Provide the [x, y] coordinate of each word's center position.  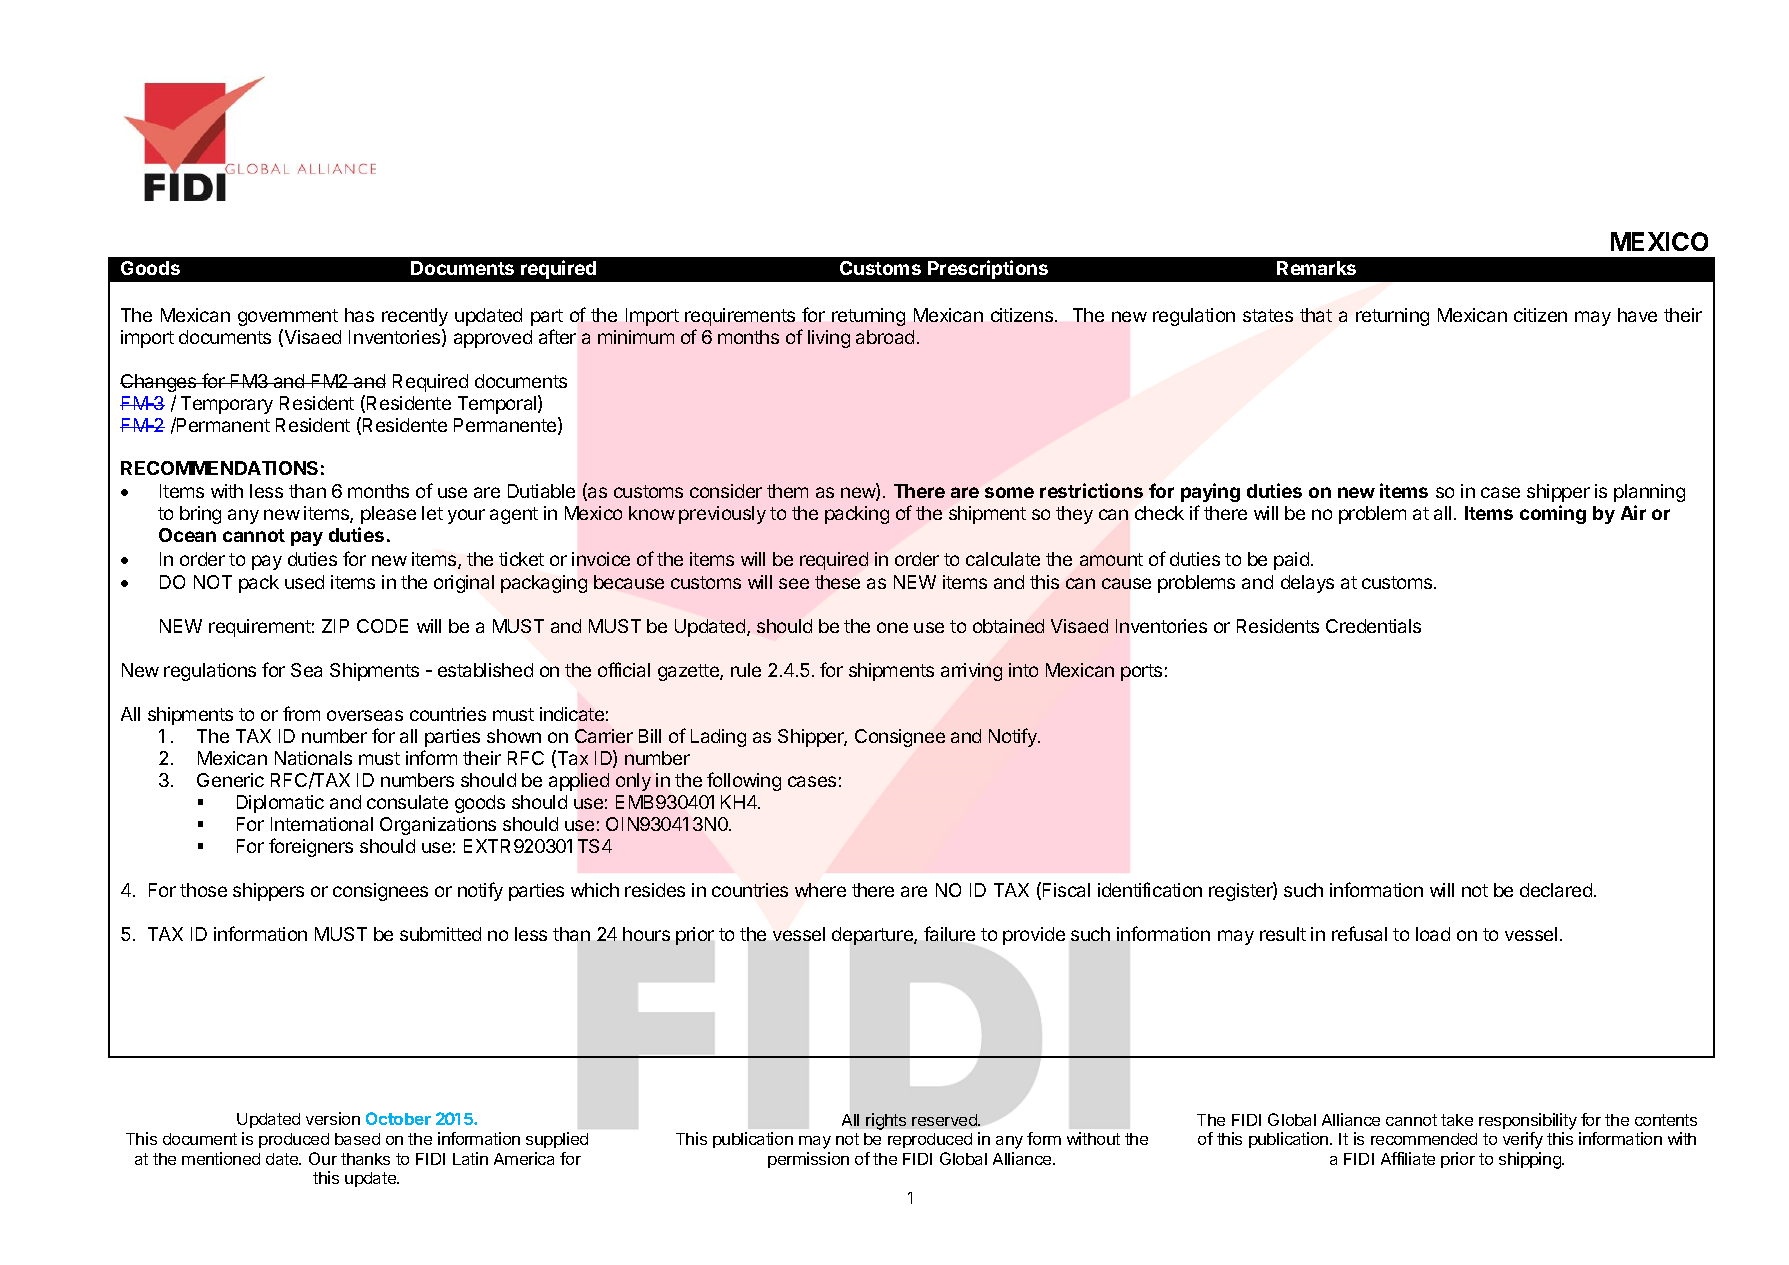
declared [1556, 890]
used [304, 582]
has [359, 315]
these [837, 582]
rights [886, 1121]
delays [1307, 584]
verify [1523, 1140]
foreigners [311, 847]
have [1637, 315]
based [357, 1139]
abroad [885, 337]
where [820, 890]
